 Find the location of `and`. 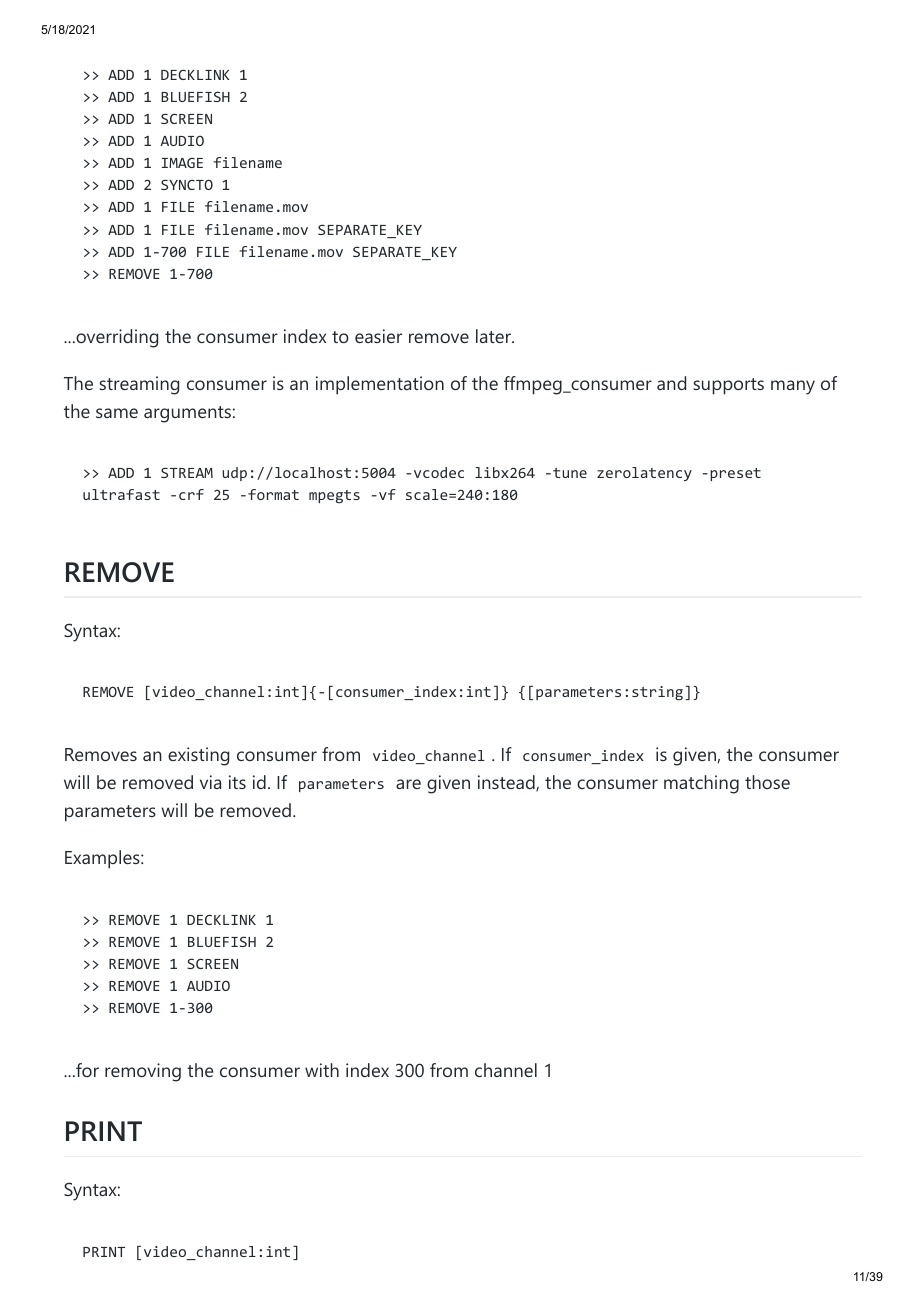

and is located at coordinates (671, 383).
